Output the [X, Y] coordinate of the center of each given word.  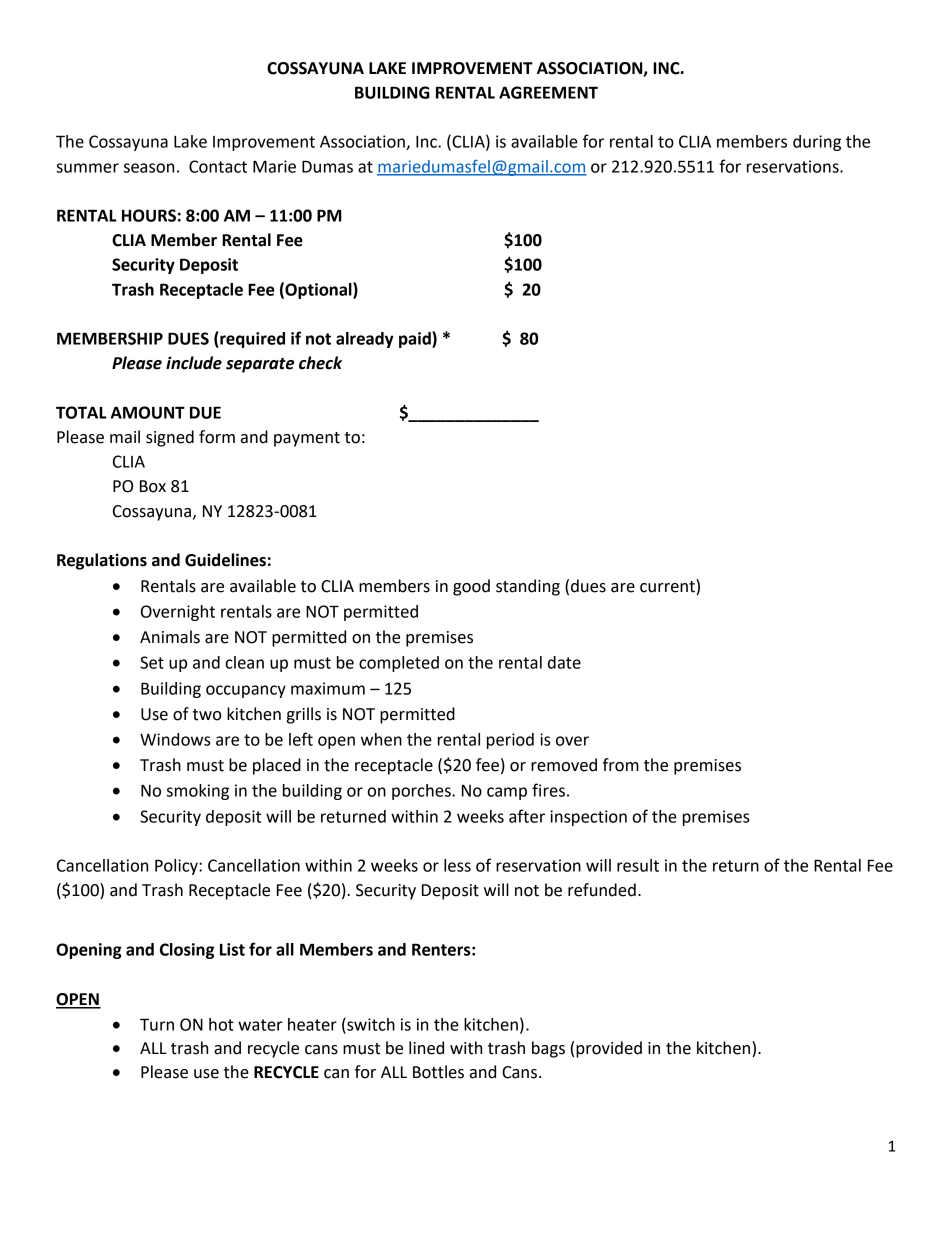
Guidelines [225, 560]
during [817, 143]
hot [221, 1024]
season [149, 168]
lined [426, 1048]
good [471, 587]
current [668, 586]
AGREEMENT [548, 92]
